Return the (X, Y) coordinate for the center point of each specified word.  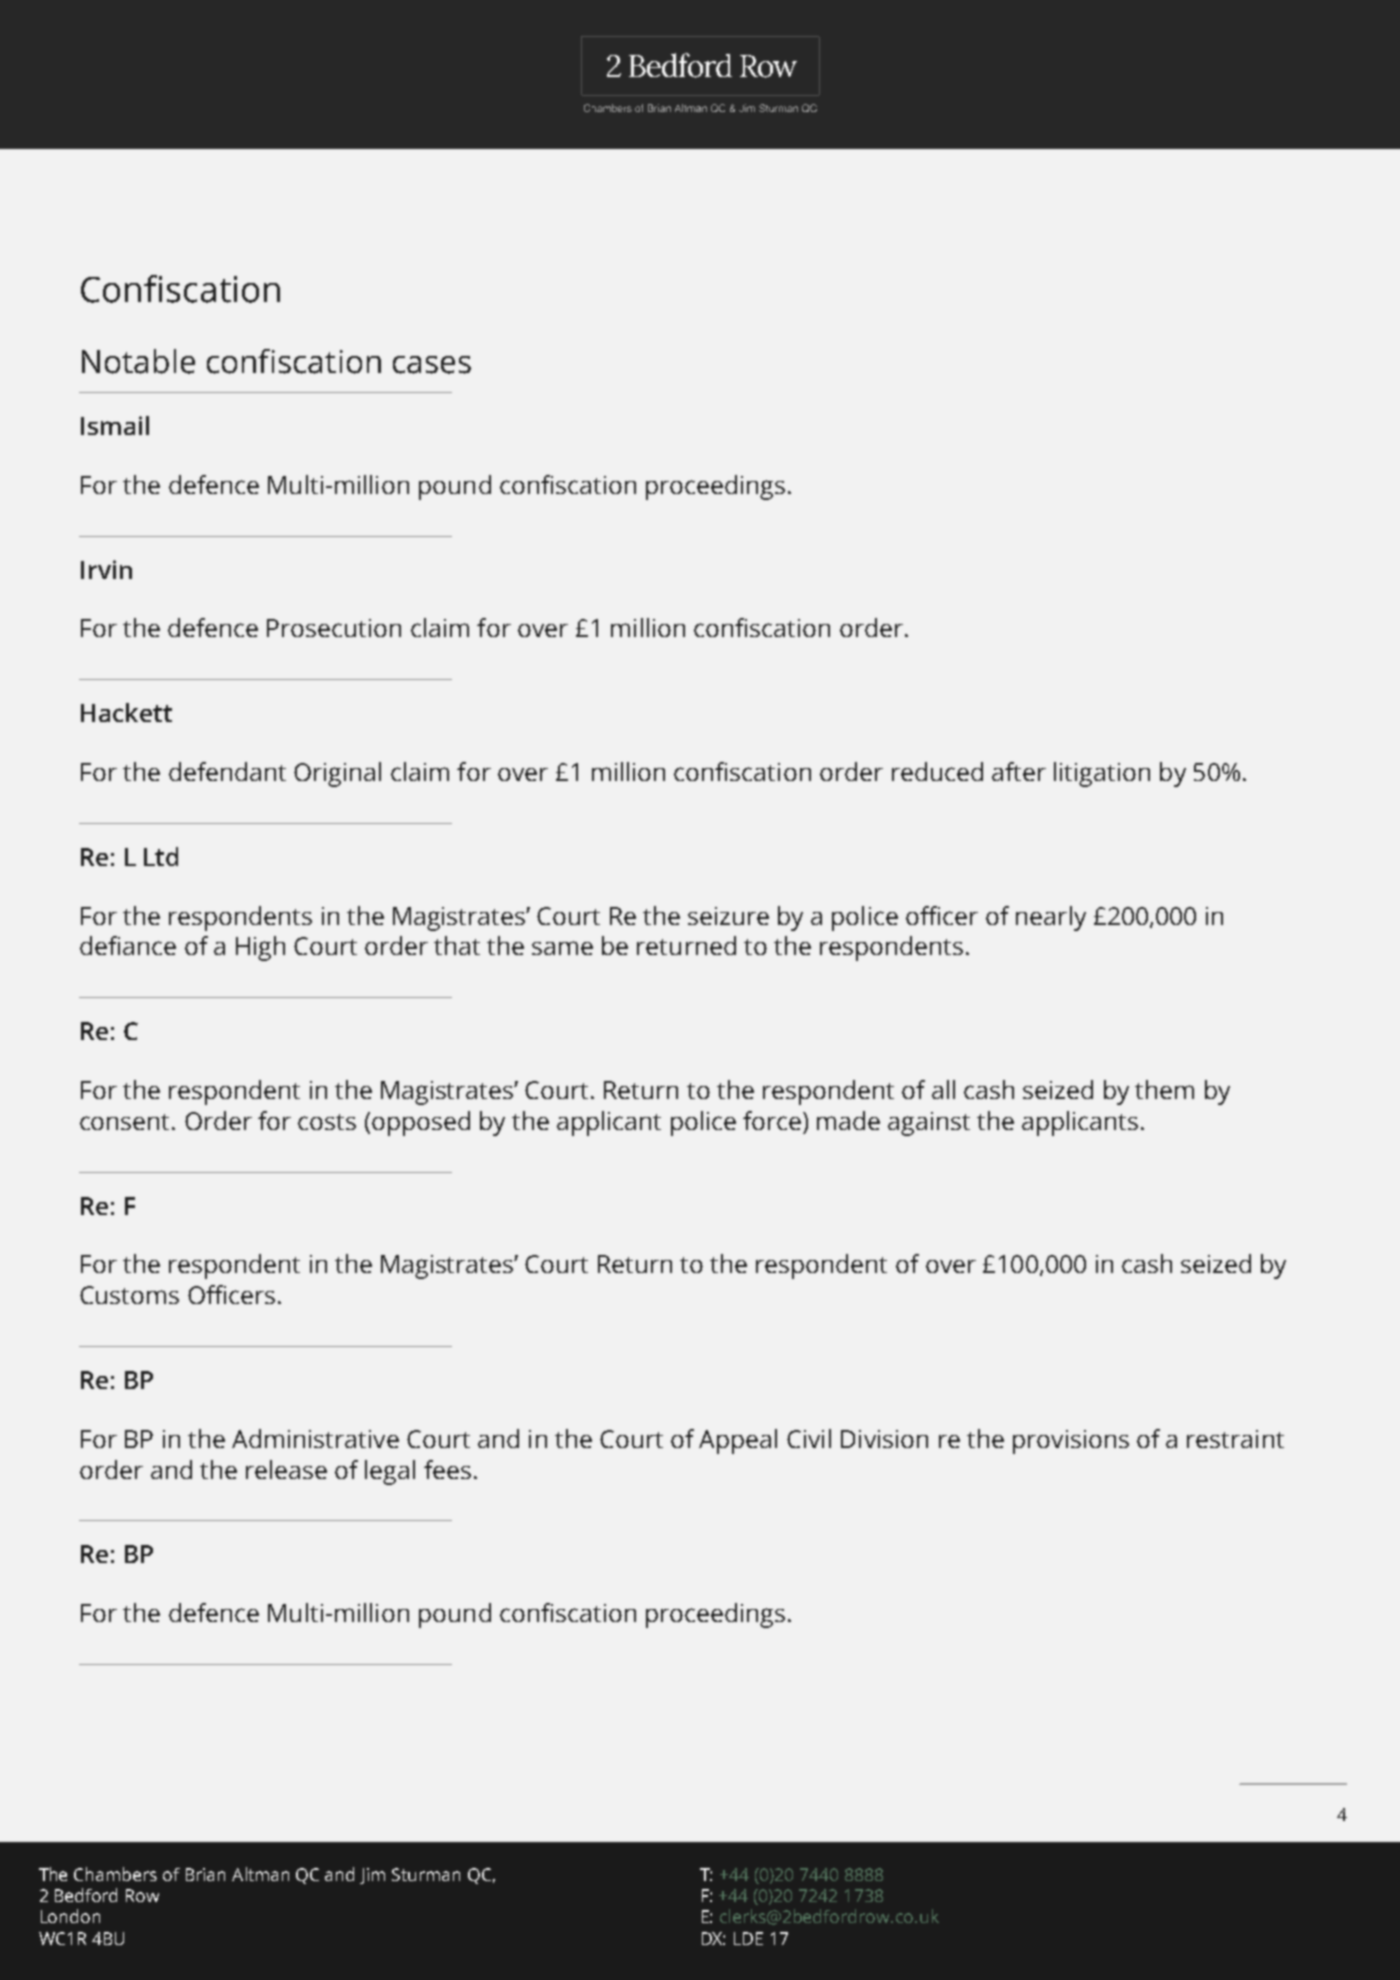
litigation (1102, 774)
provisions (1071, 1442)
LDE (748, 1938)
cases (432, 365)
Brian (205, 1874)
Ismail (115, 425)
